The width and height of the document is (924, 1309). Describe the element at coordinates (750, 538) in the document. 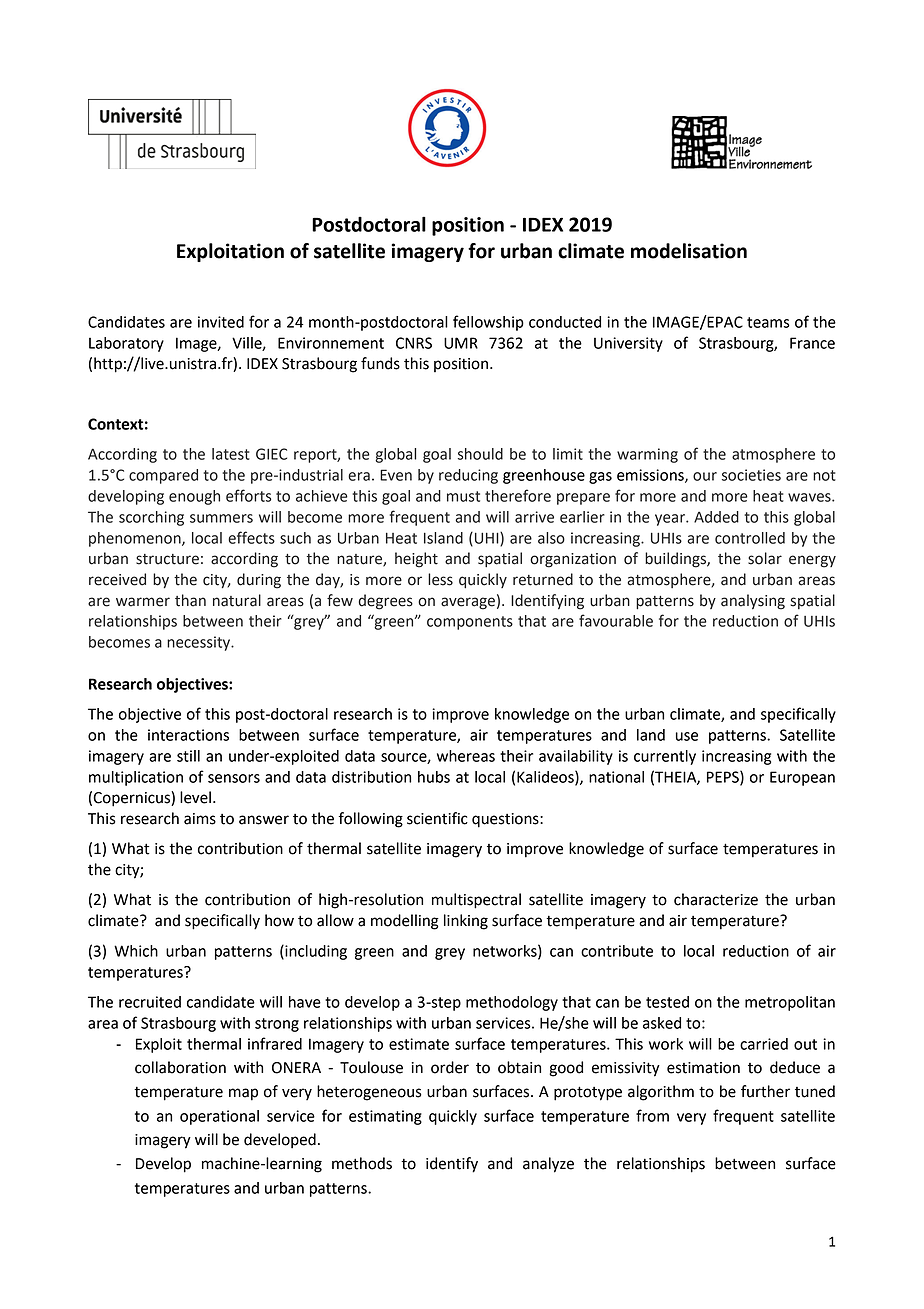

I see `controlled` at that location.
